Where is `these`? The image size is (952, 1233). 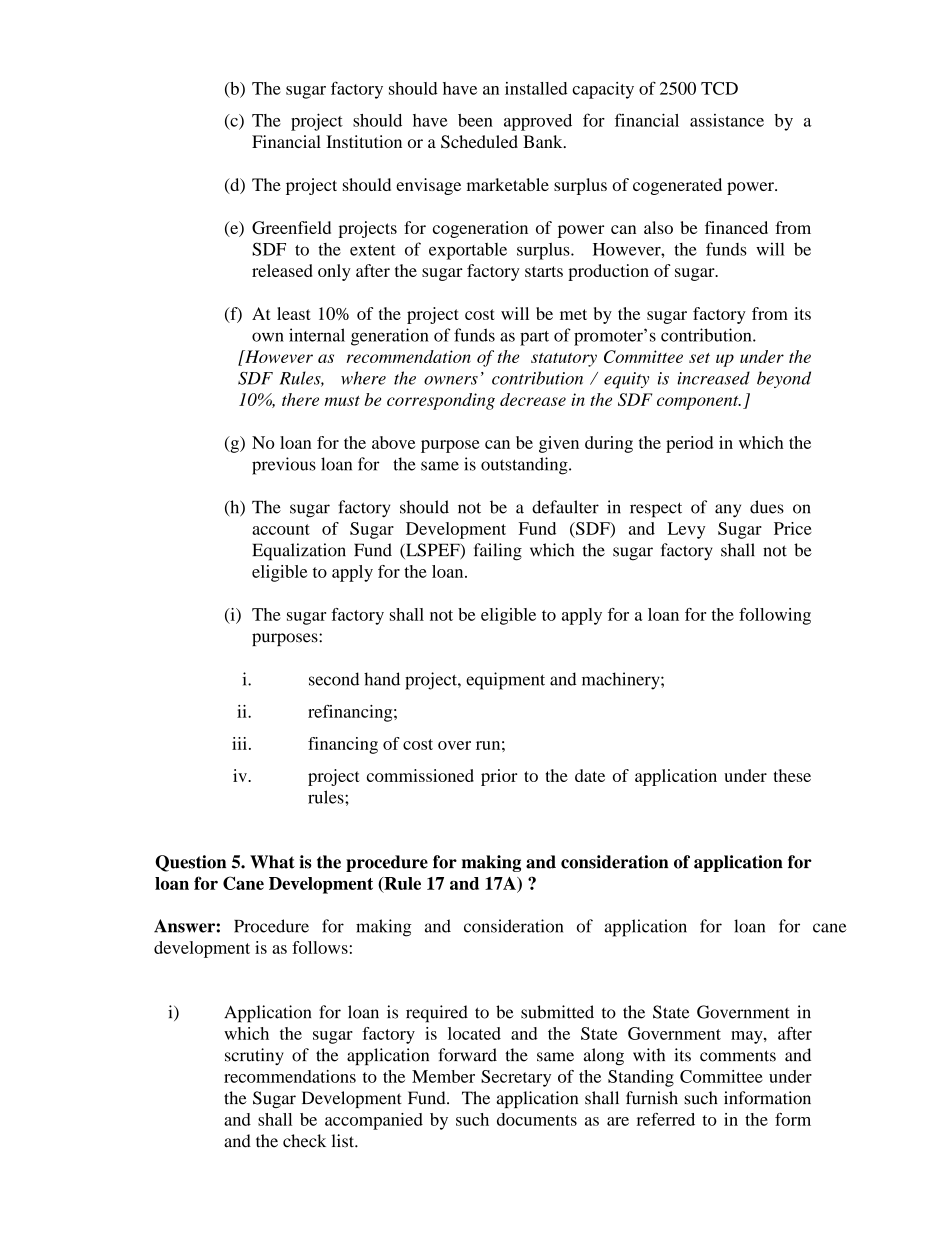 these is located at coordinates (792, 775).
